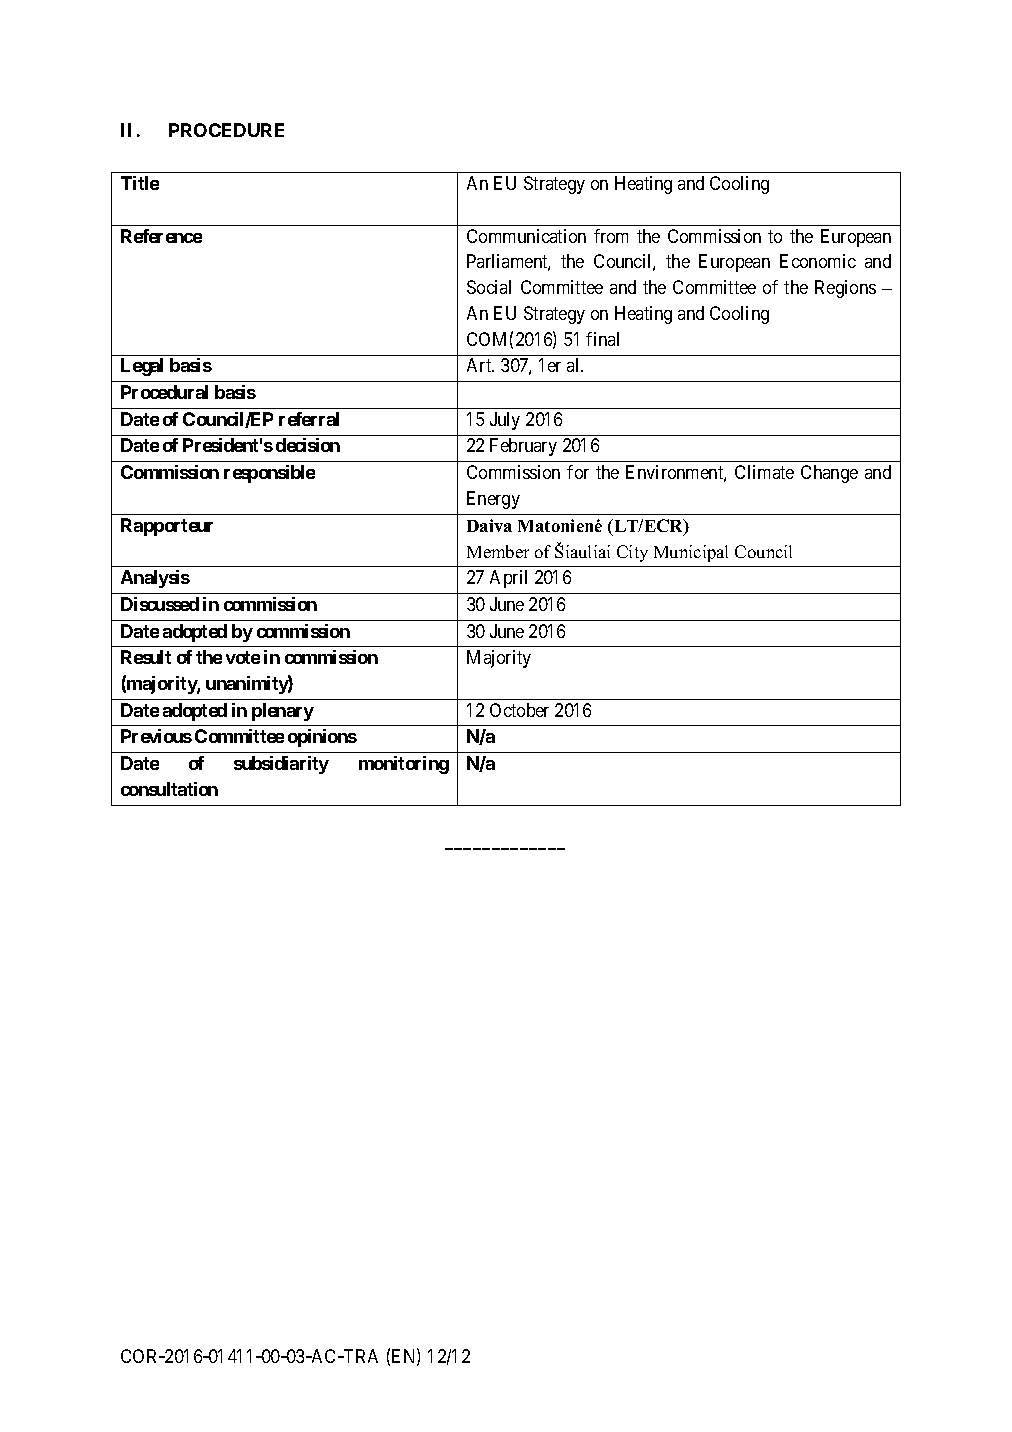  Describe the element at coordinates (829, 474) in the screenshot. I see `Change` at that location.
